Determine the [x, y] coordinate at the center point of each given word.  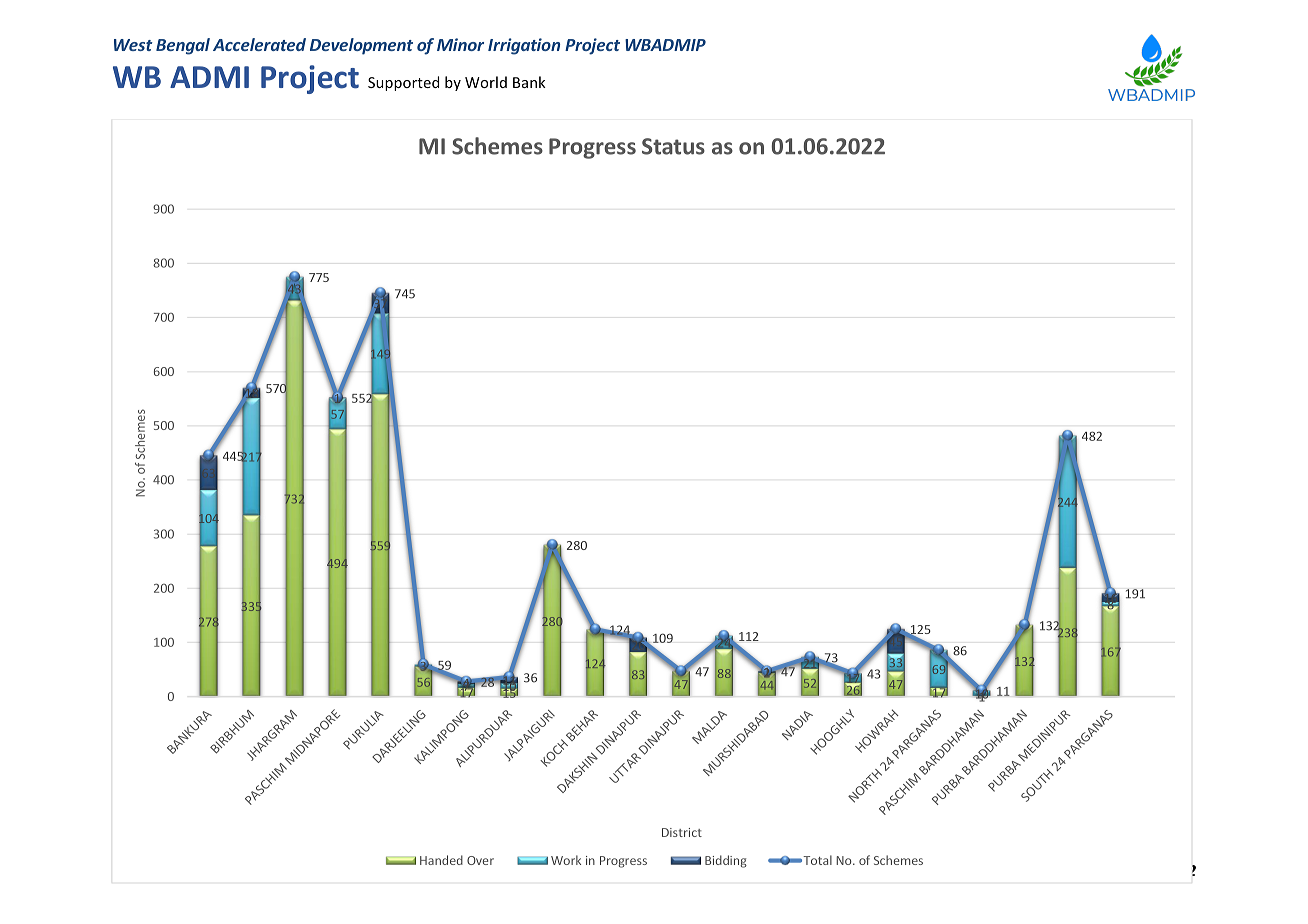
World [486, 82]
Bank [529, 82]
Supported [403, 83]
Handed [441, 860]
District [682, 832]
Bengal [183, 46]
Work [566, 860]
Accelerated [259, 44]
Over [480, 860]
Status [673, 146]
